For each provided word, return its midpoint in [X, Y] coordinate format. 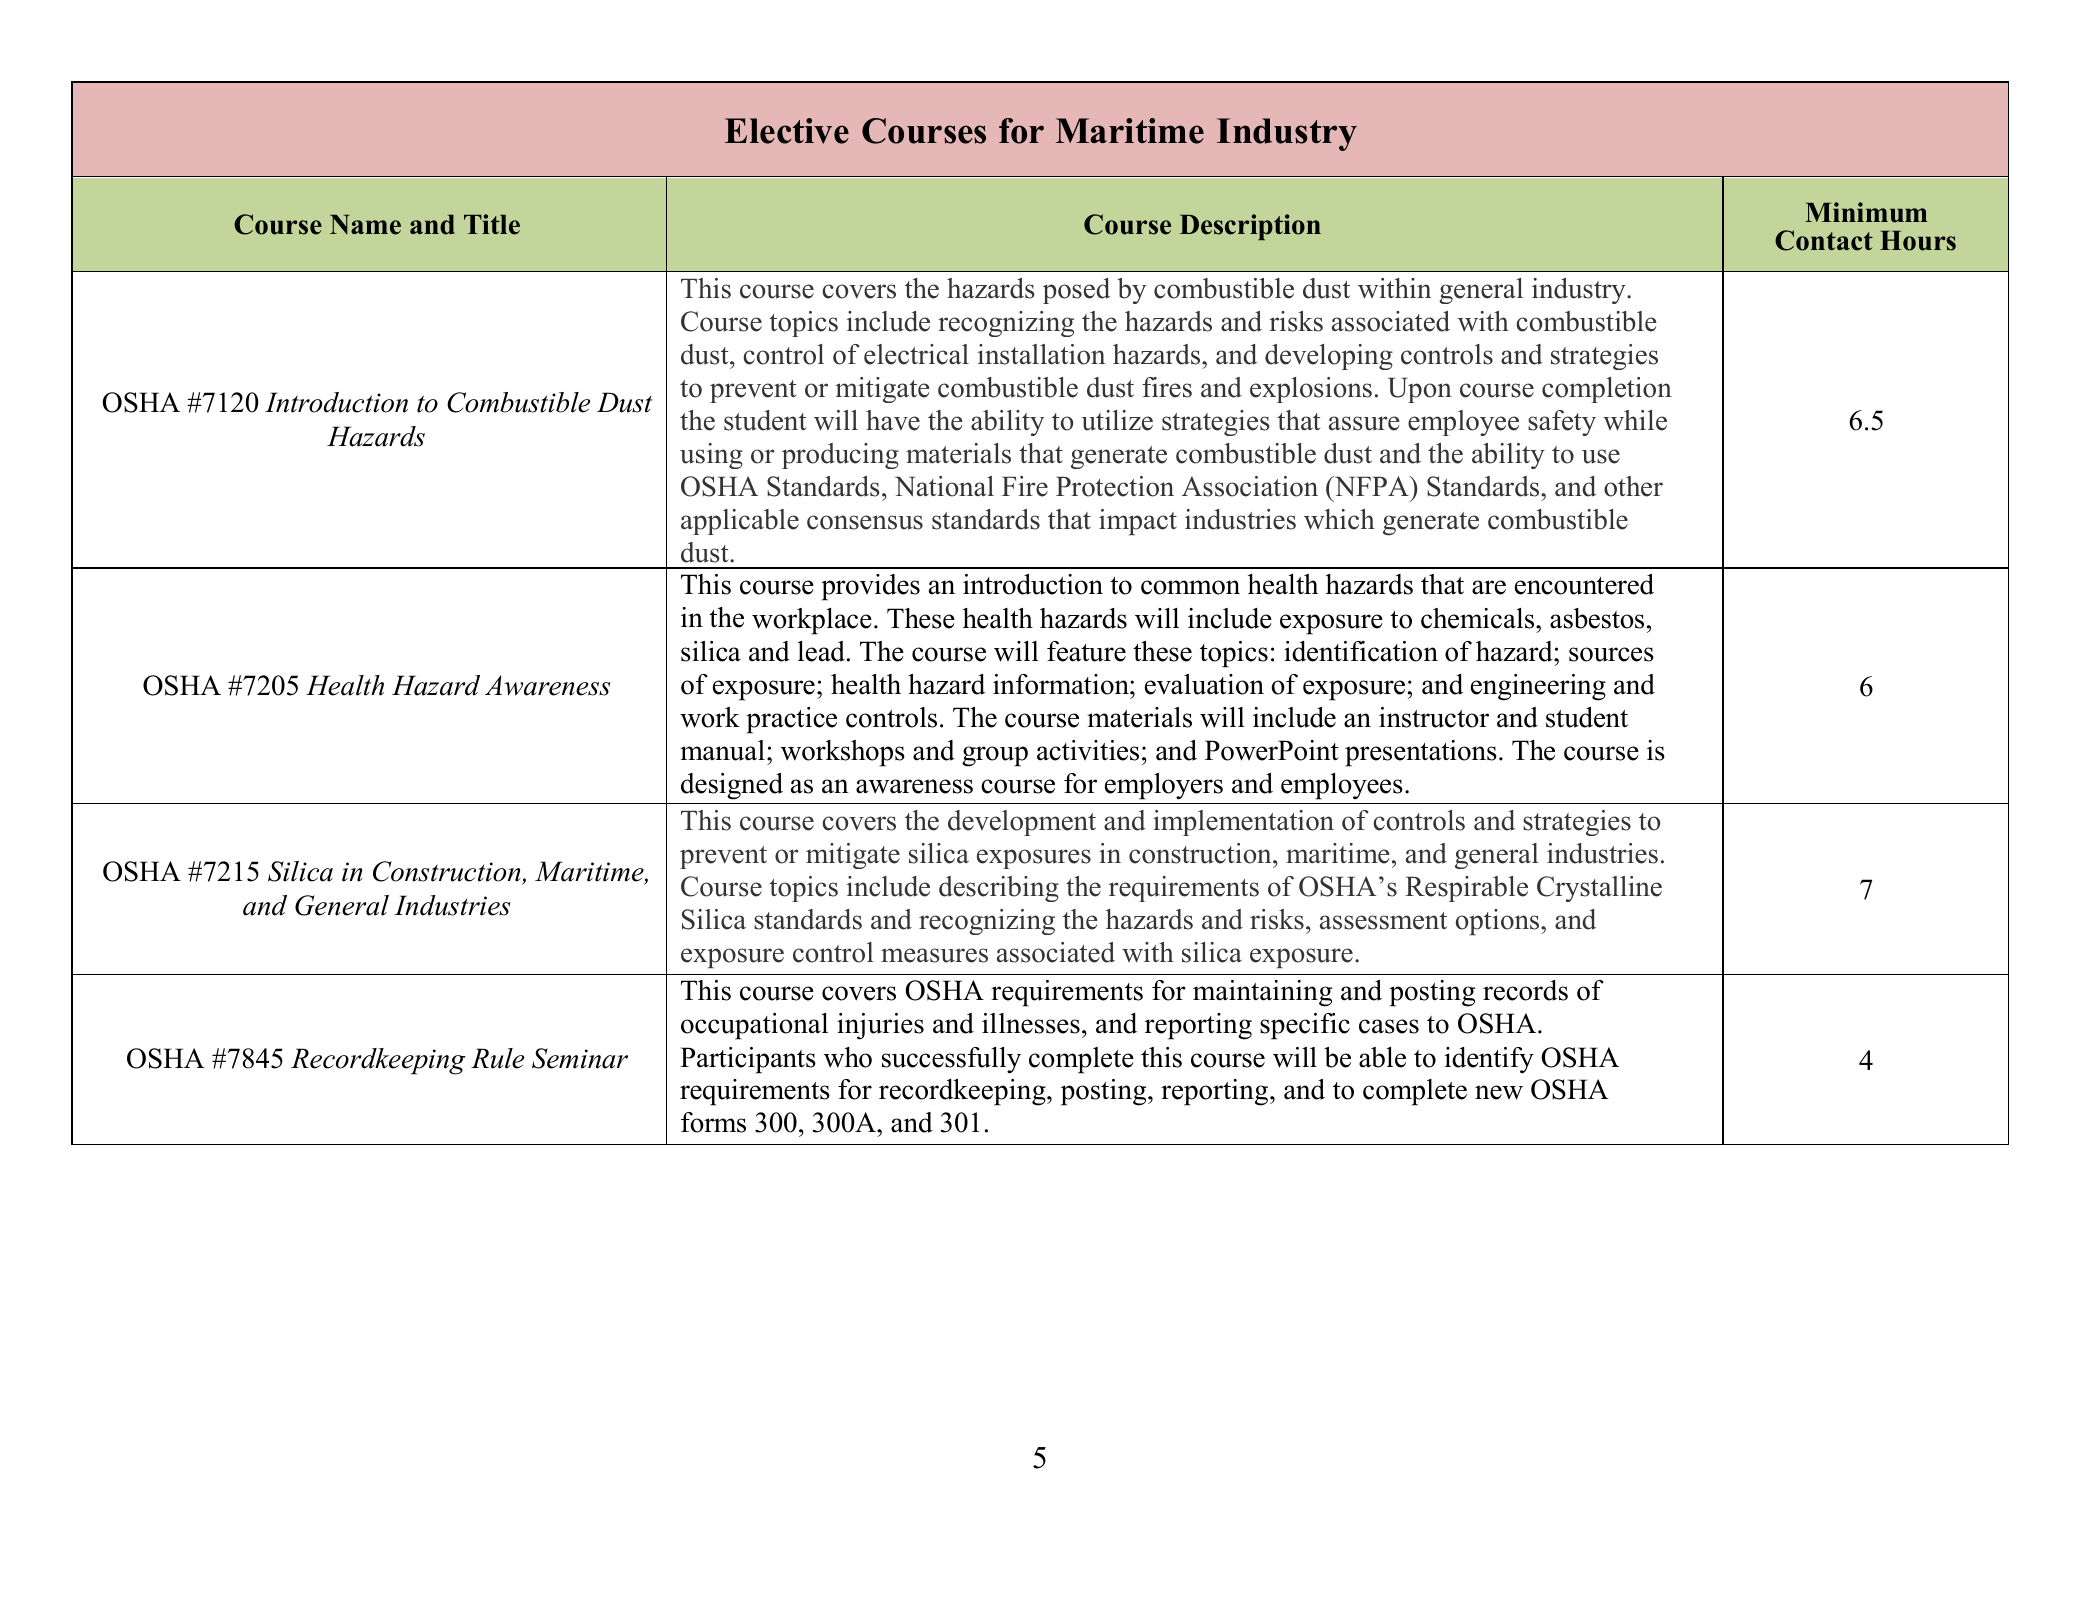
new [1499, 1092]
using [711, 456]
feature [1086, 651]
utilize [1117, 420]
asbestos [1597, 618]
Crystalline [1599, 889]
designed [732, 786]
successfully [951, 1060]
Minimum [1866, 212]
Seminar [580, 1058]
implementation [1243, 823]
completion [1607, 390]
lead [821, 651]
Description [1250, 227]
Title [492, 224]
